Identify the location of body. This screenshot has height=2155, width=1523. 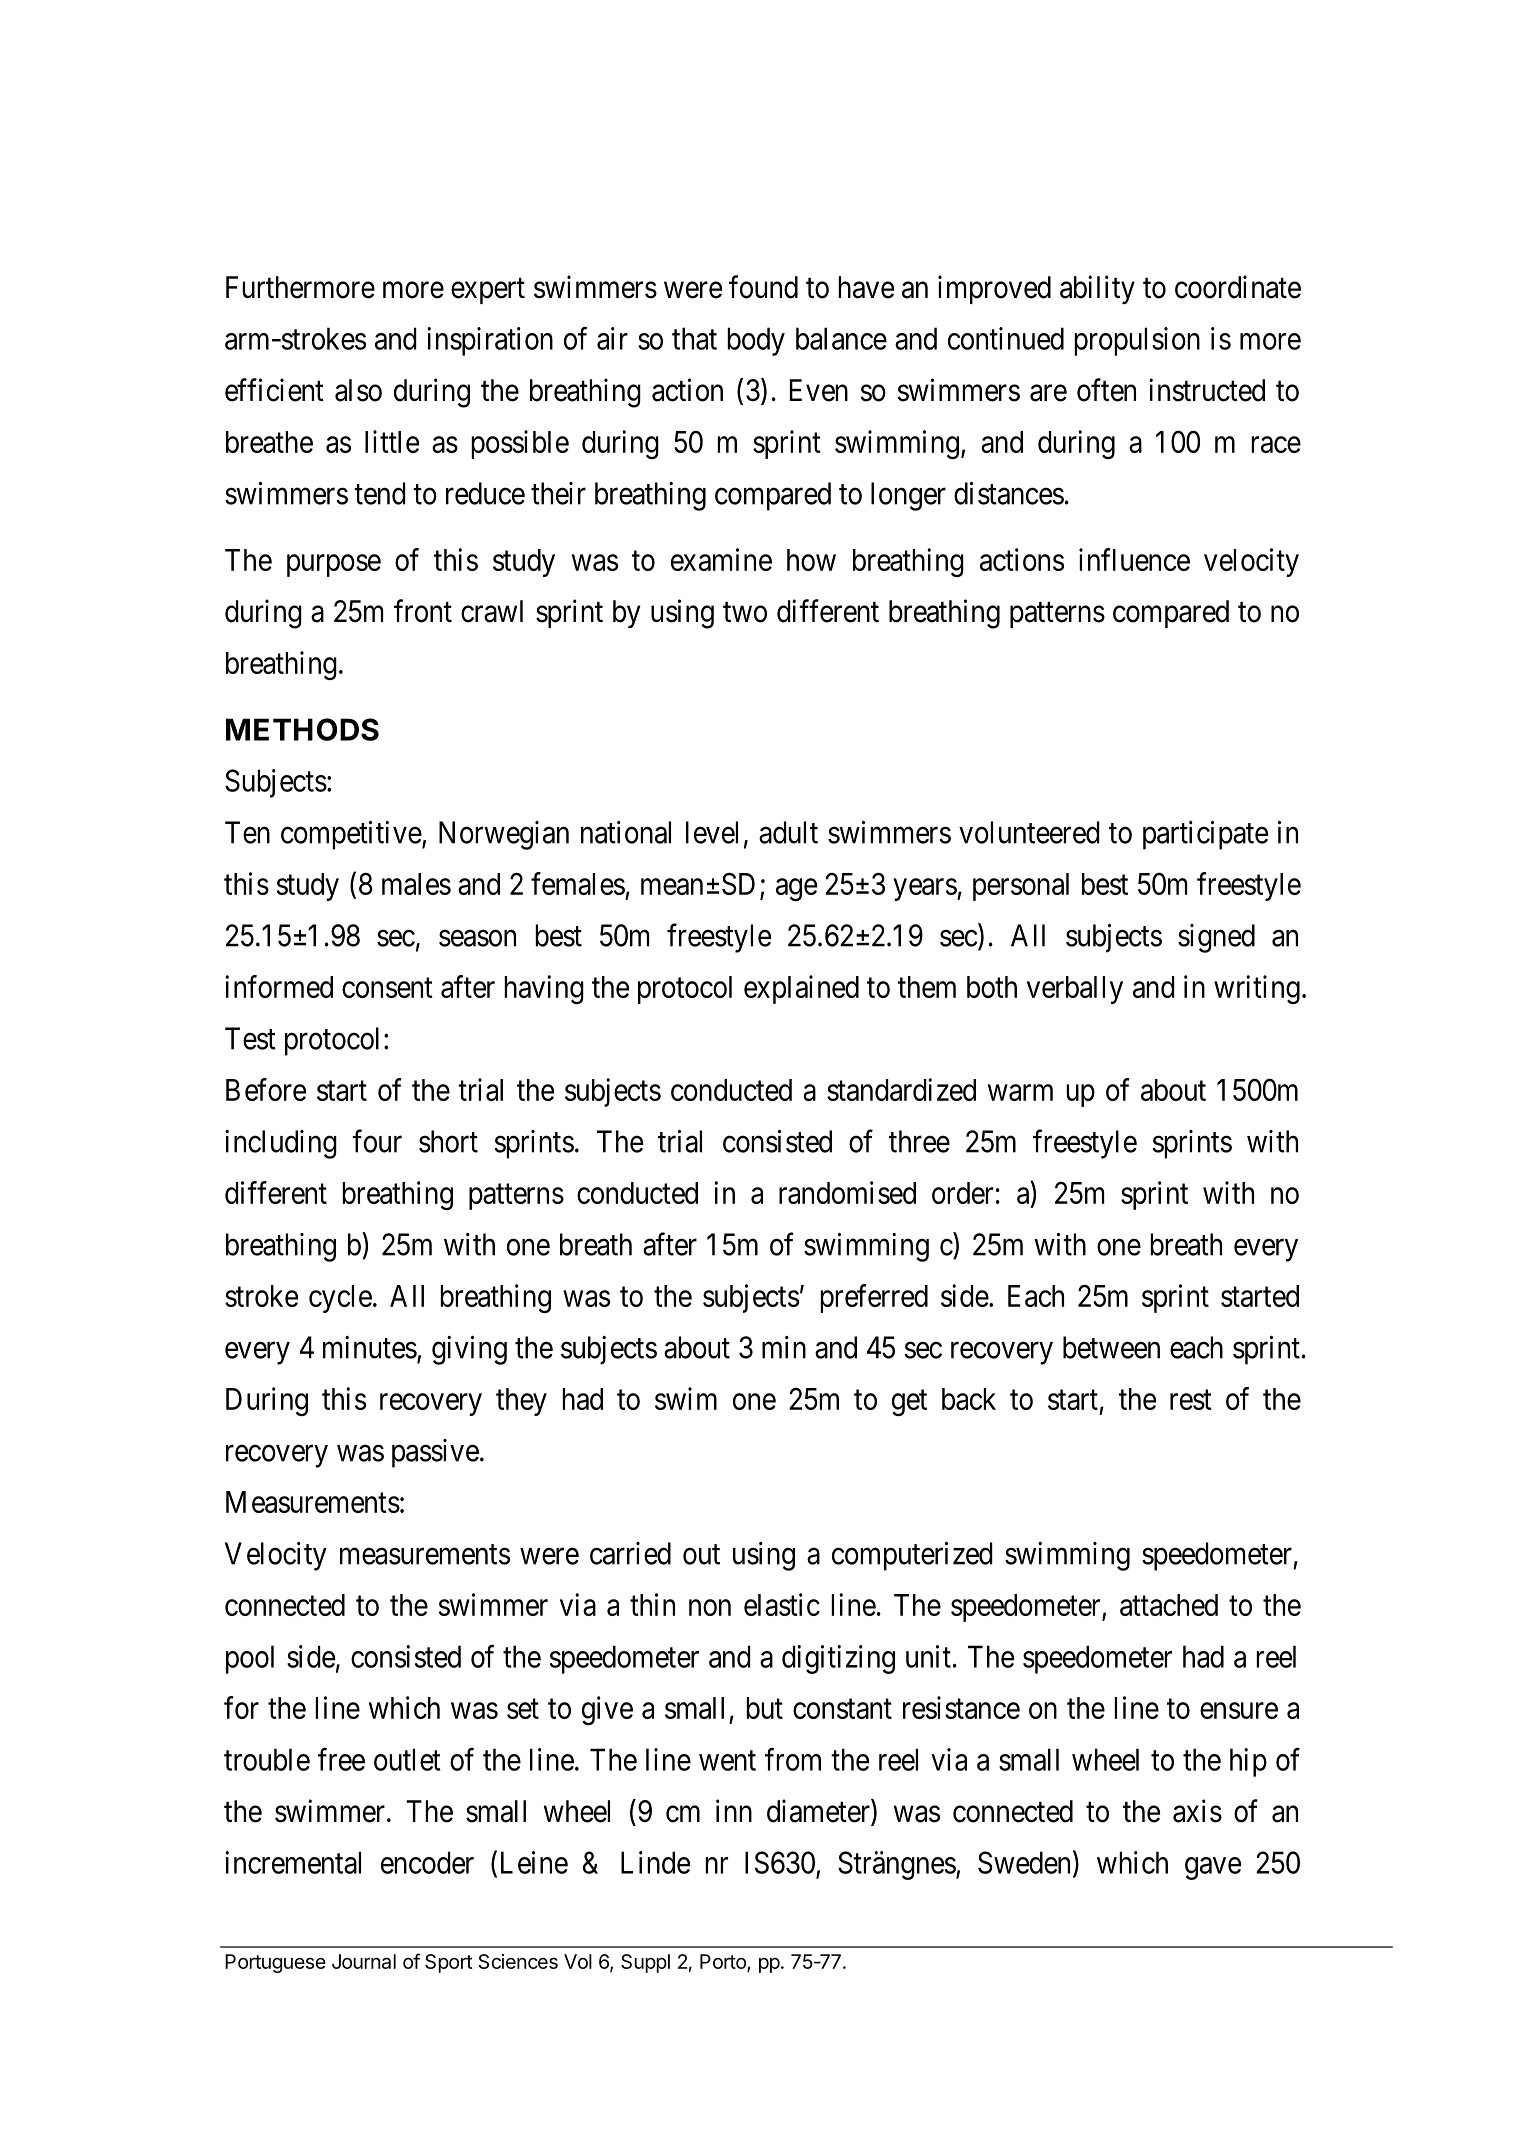
(756, 341).
